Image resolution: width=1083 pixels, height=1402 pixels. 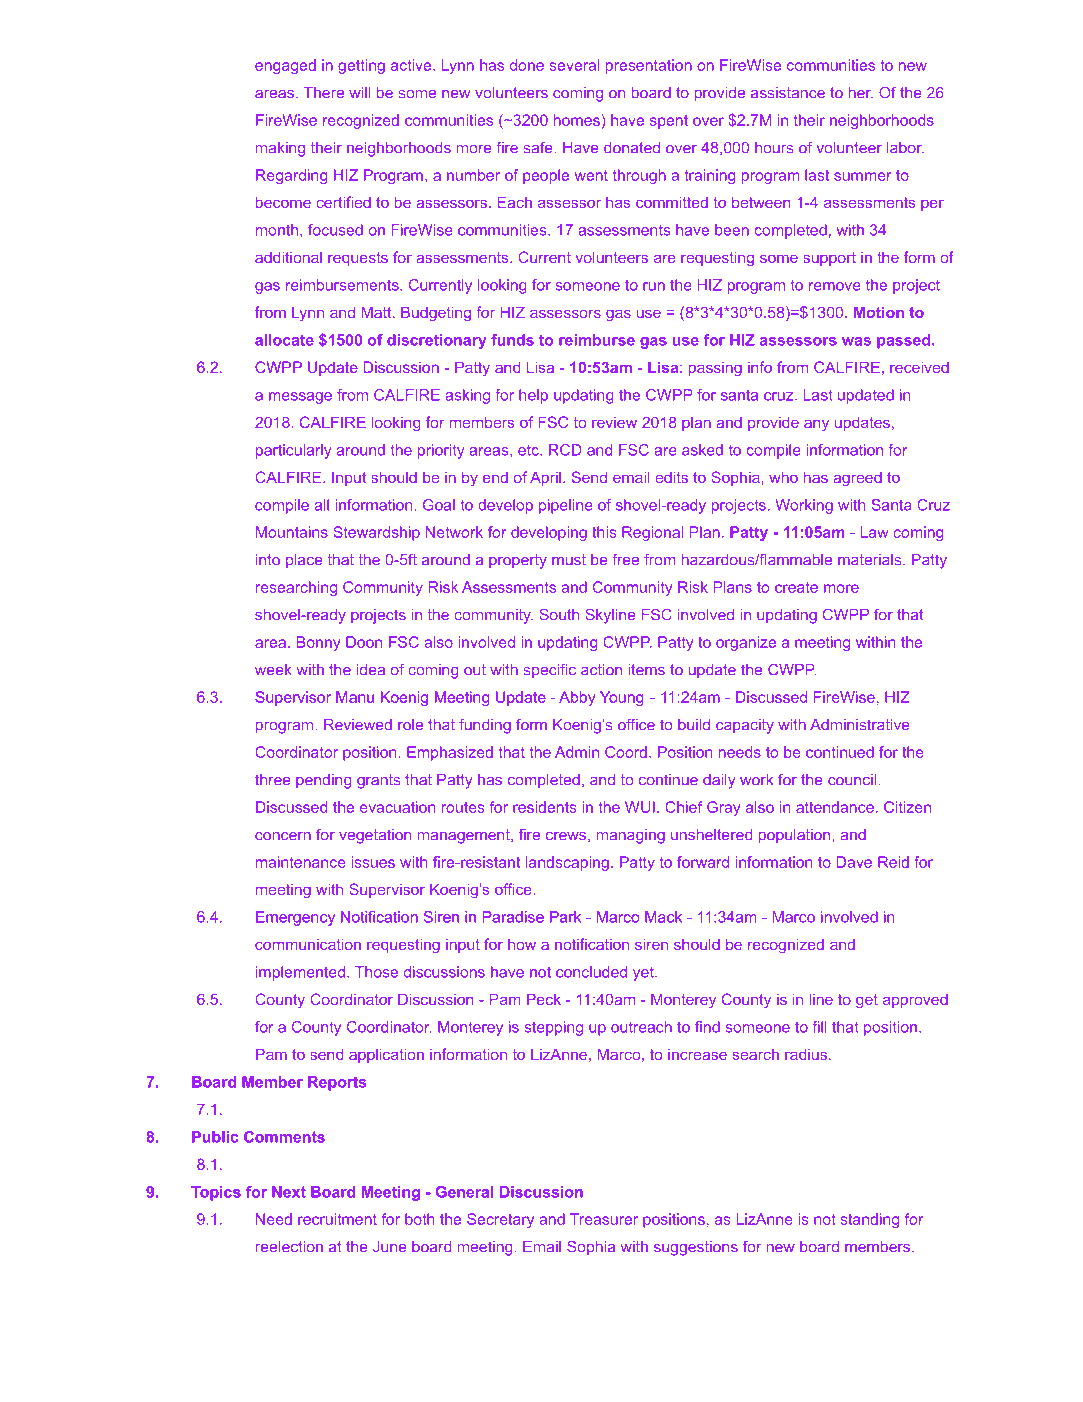 I want to click on homes, so click(x=577, y=120).
